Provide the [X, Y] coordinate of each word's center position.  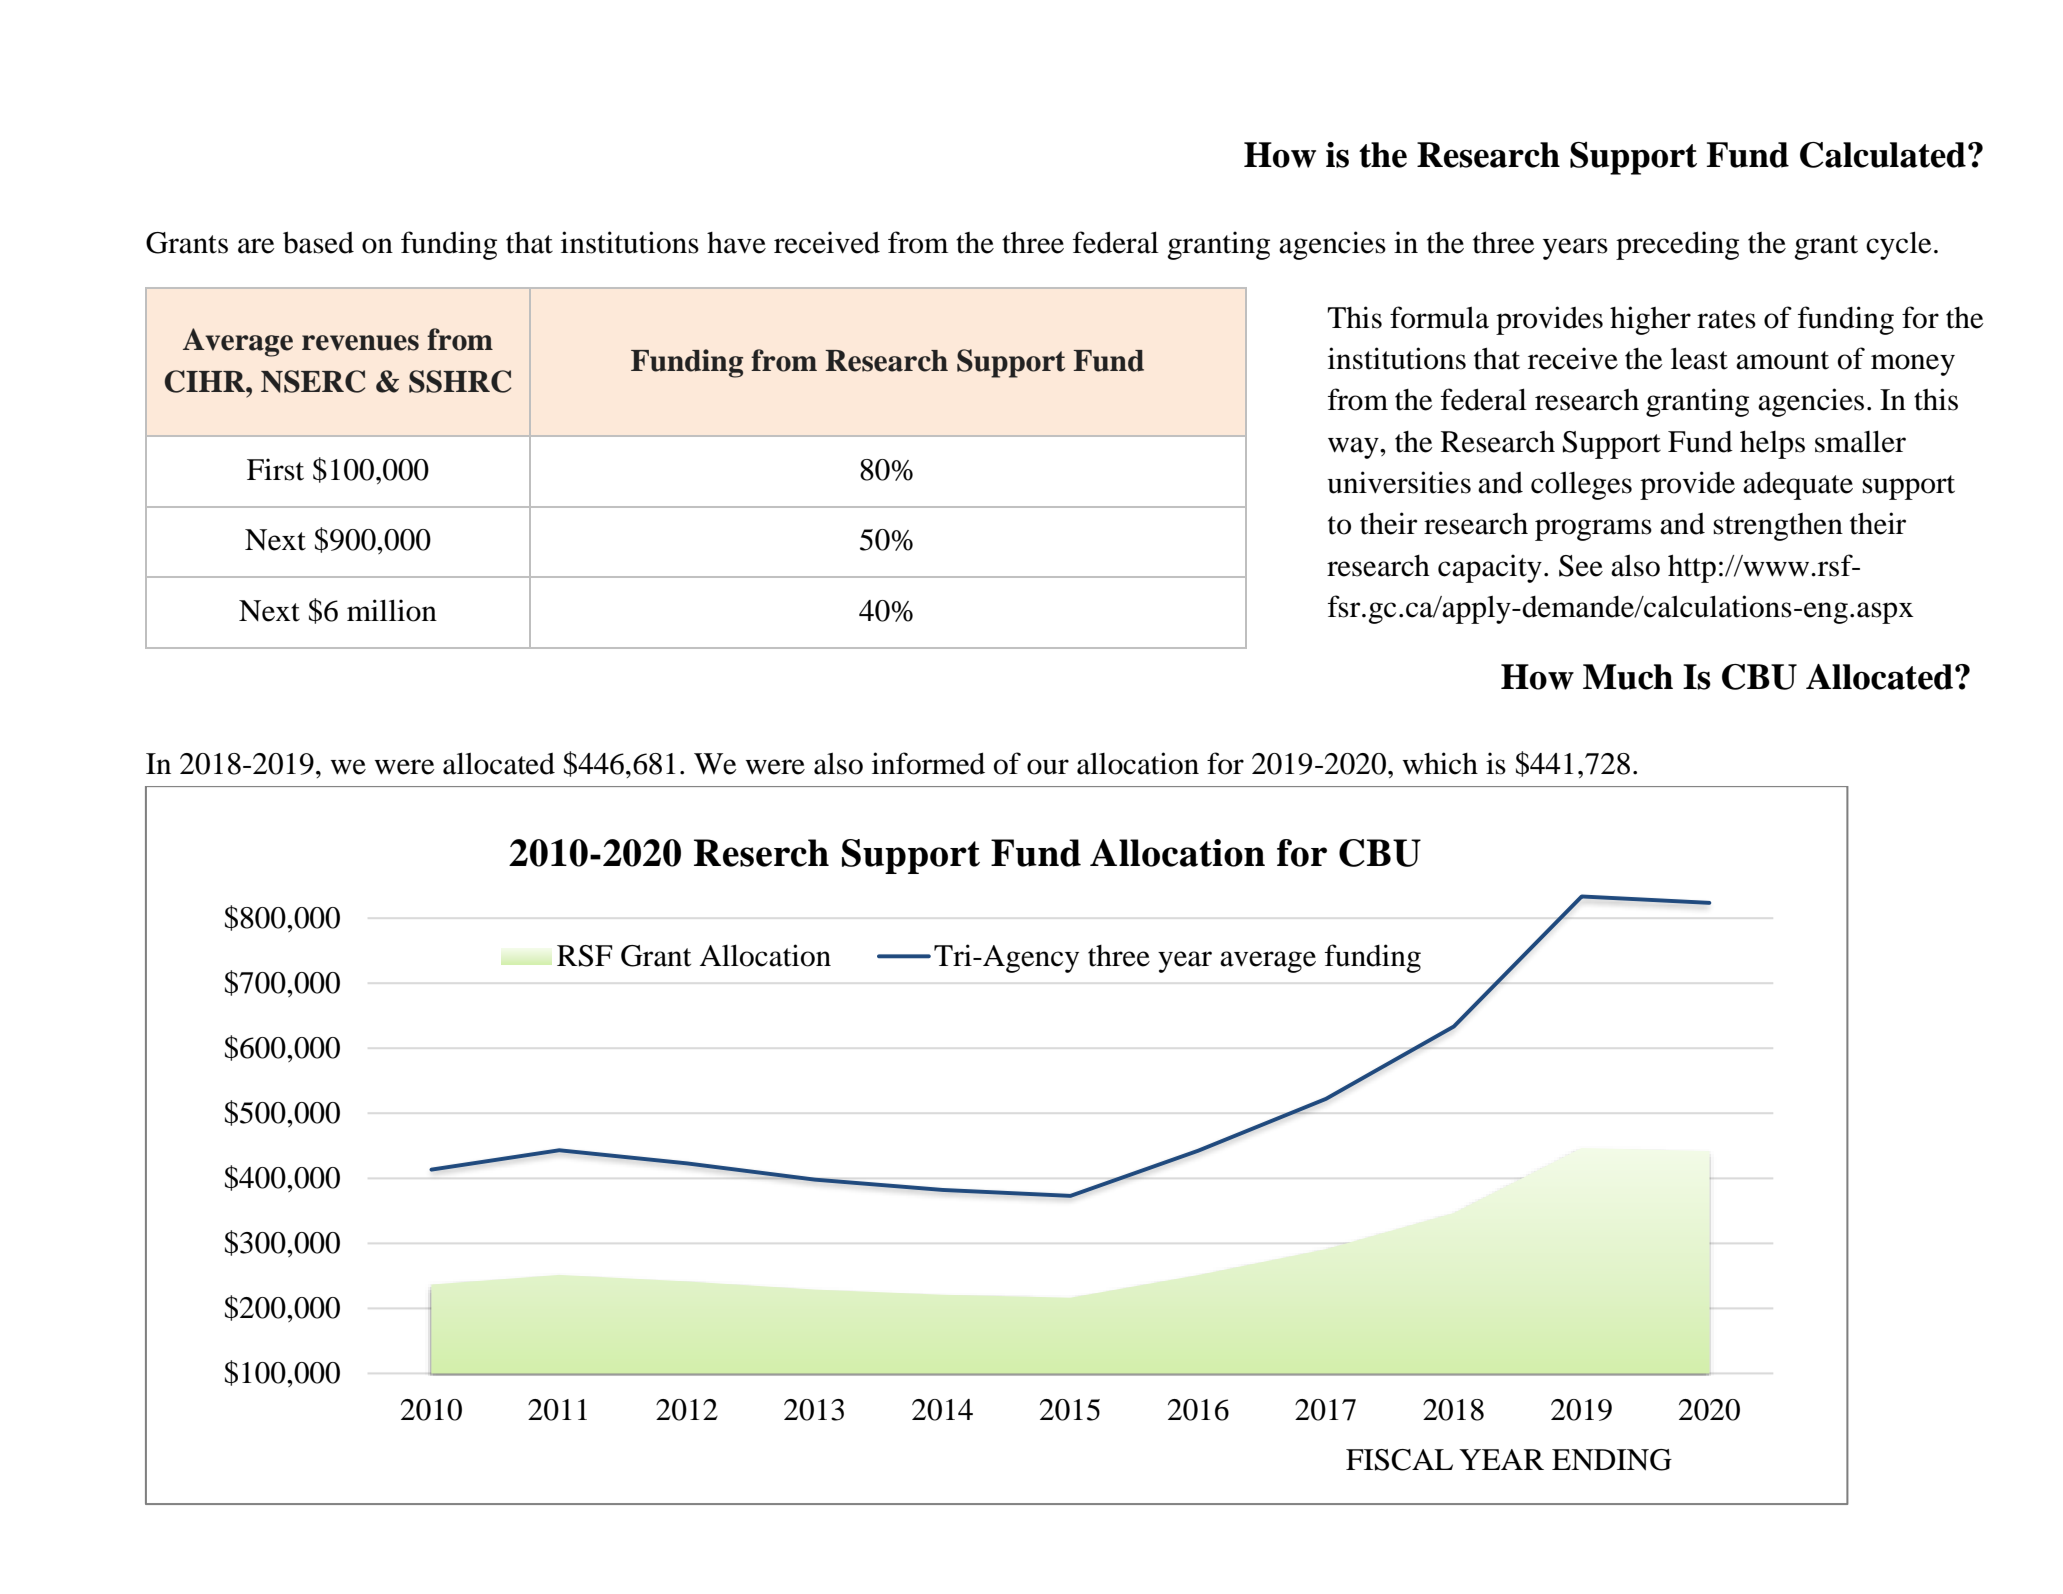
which [1440, 763]
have [736, 243]
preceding [1677, 245]
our [1048, 767]
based [318, 242]
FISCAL [1399, 1460]
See [1581, 566]
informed [928, 763]
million [392, 610]
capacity [1490, 568]
